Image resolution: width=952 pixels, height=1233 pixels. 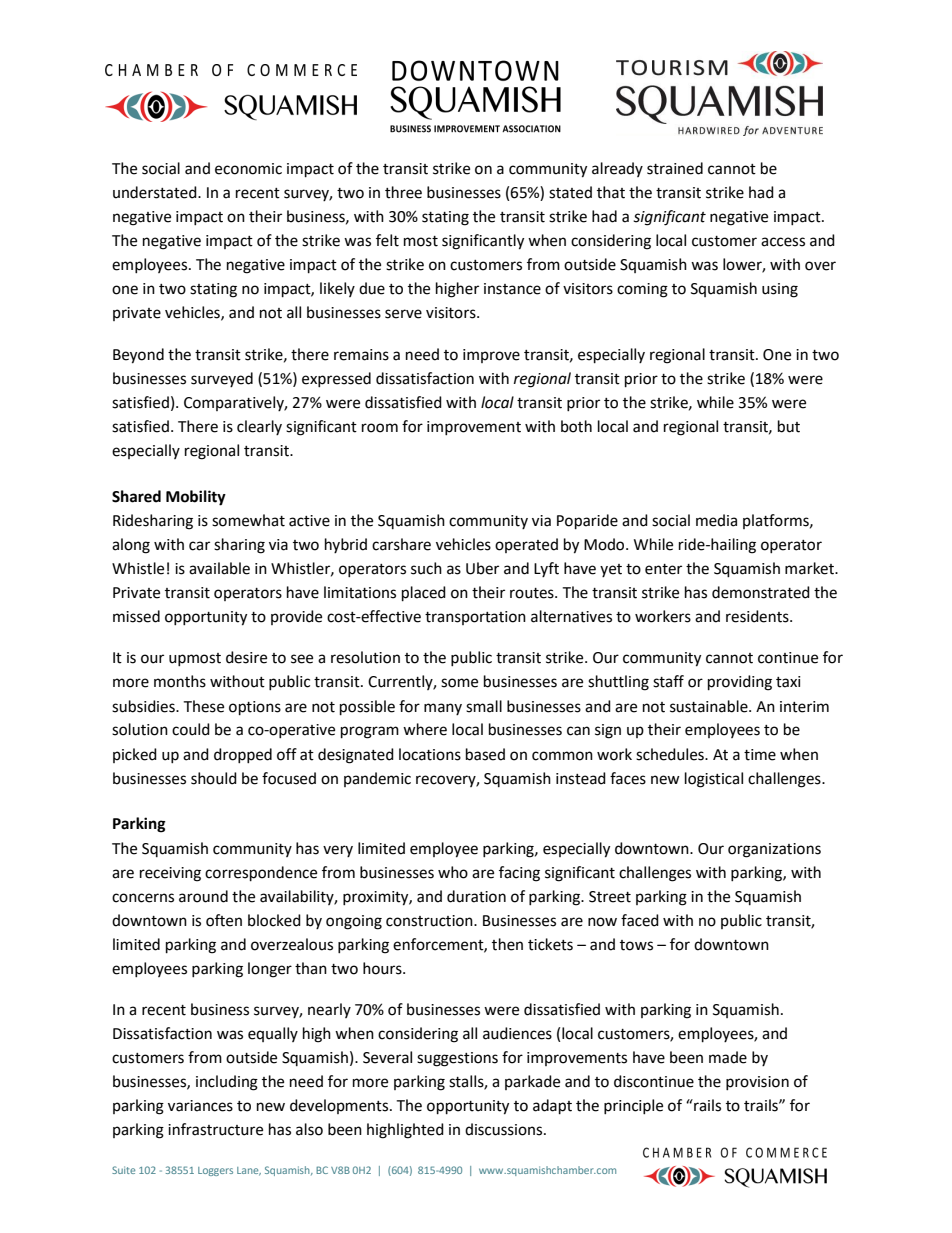 What do you see at coordinates (740, 683) in the screenshot?
I see `providing` at bounding box center [740, 683].
